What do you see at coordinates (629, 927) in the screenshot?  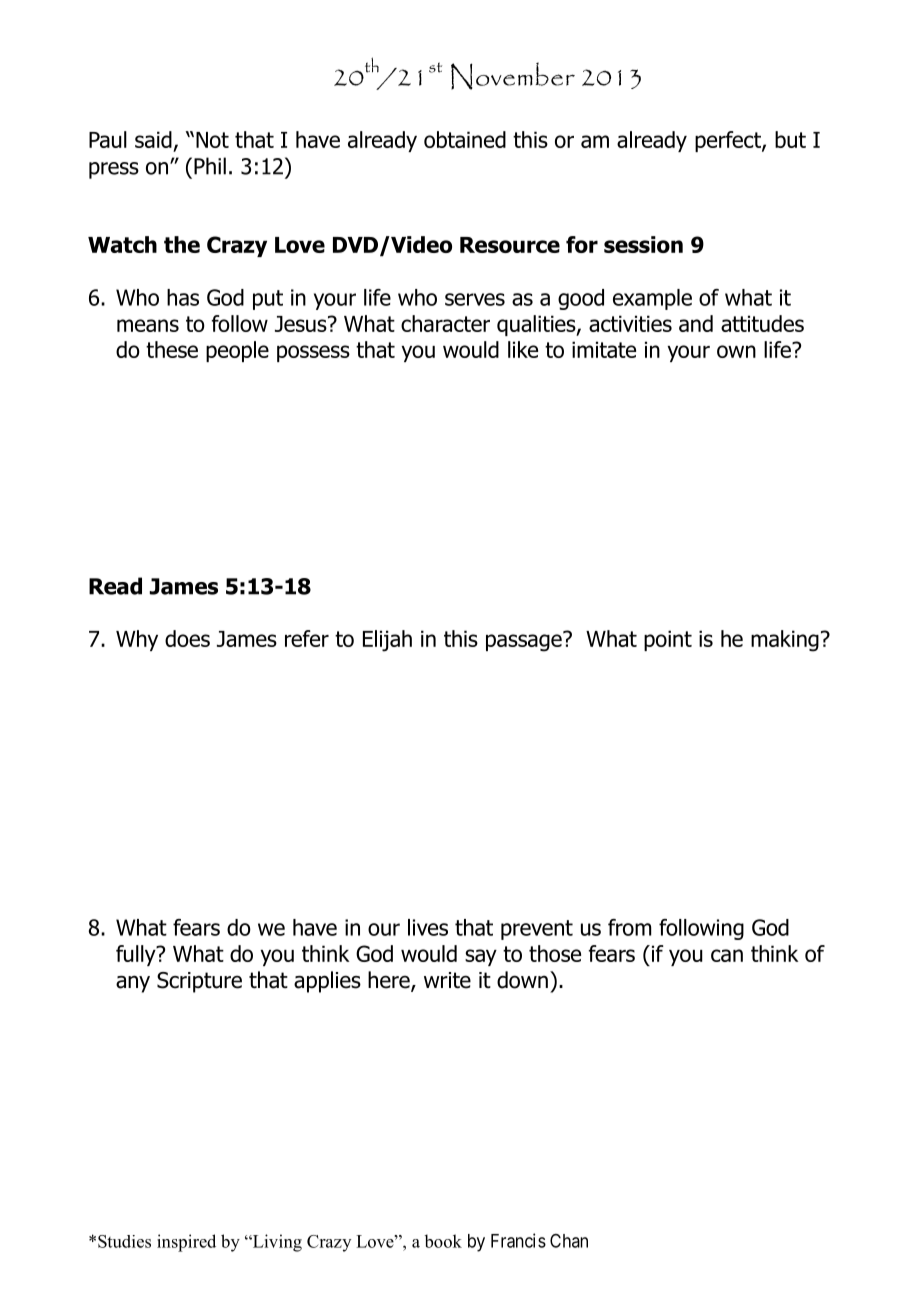 I see `from` at bounding box center [629, 927].
